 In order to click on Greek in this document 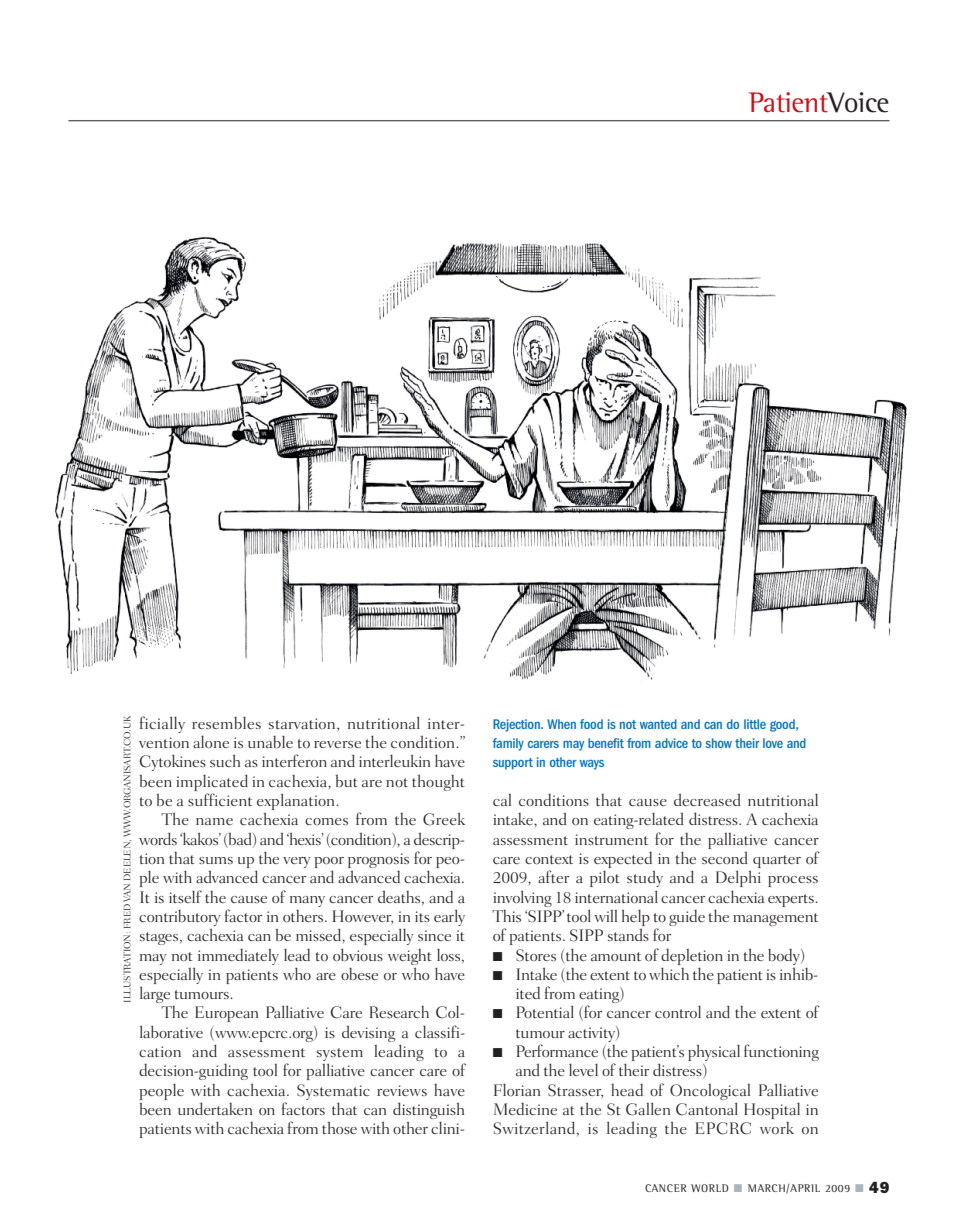, I will do `click(444, 819)`.
